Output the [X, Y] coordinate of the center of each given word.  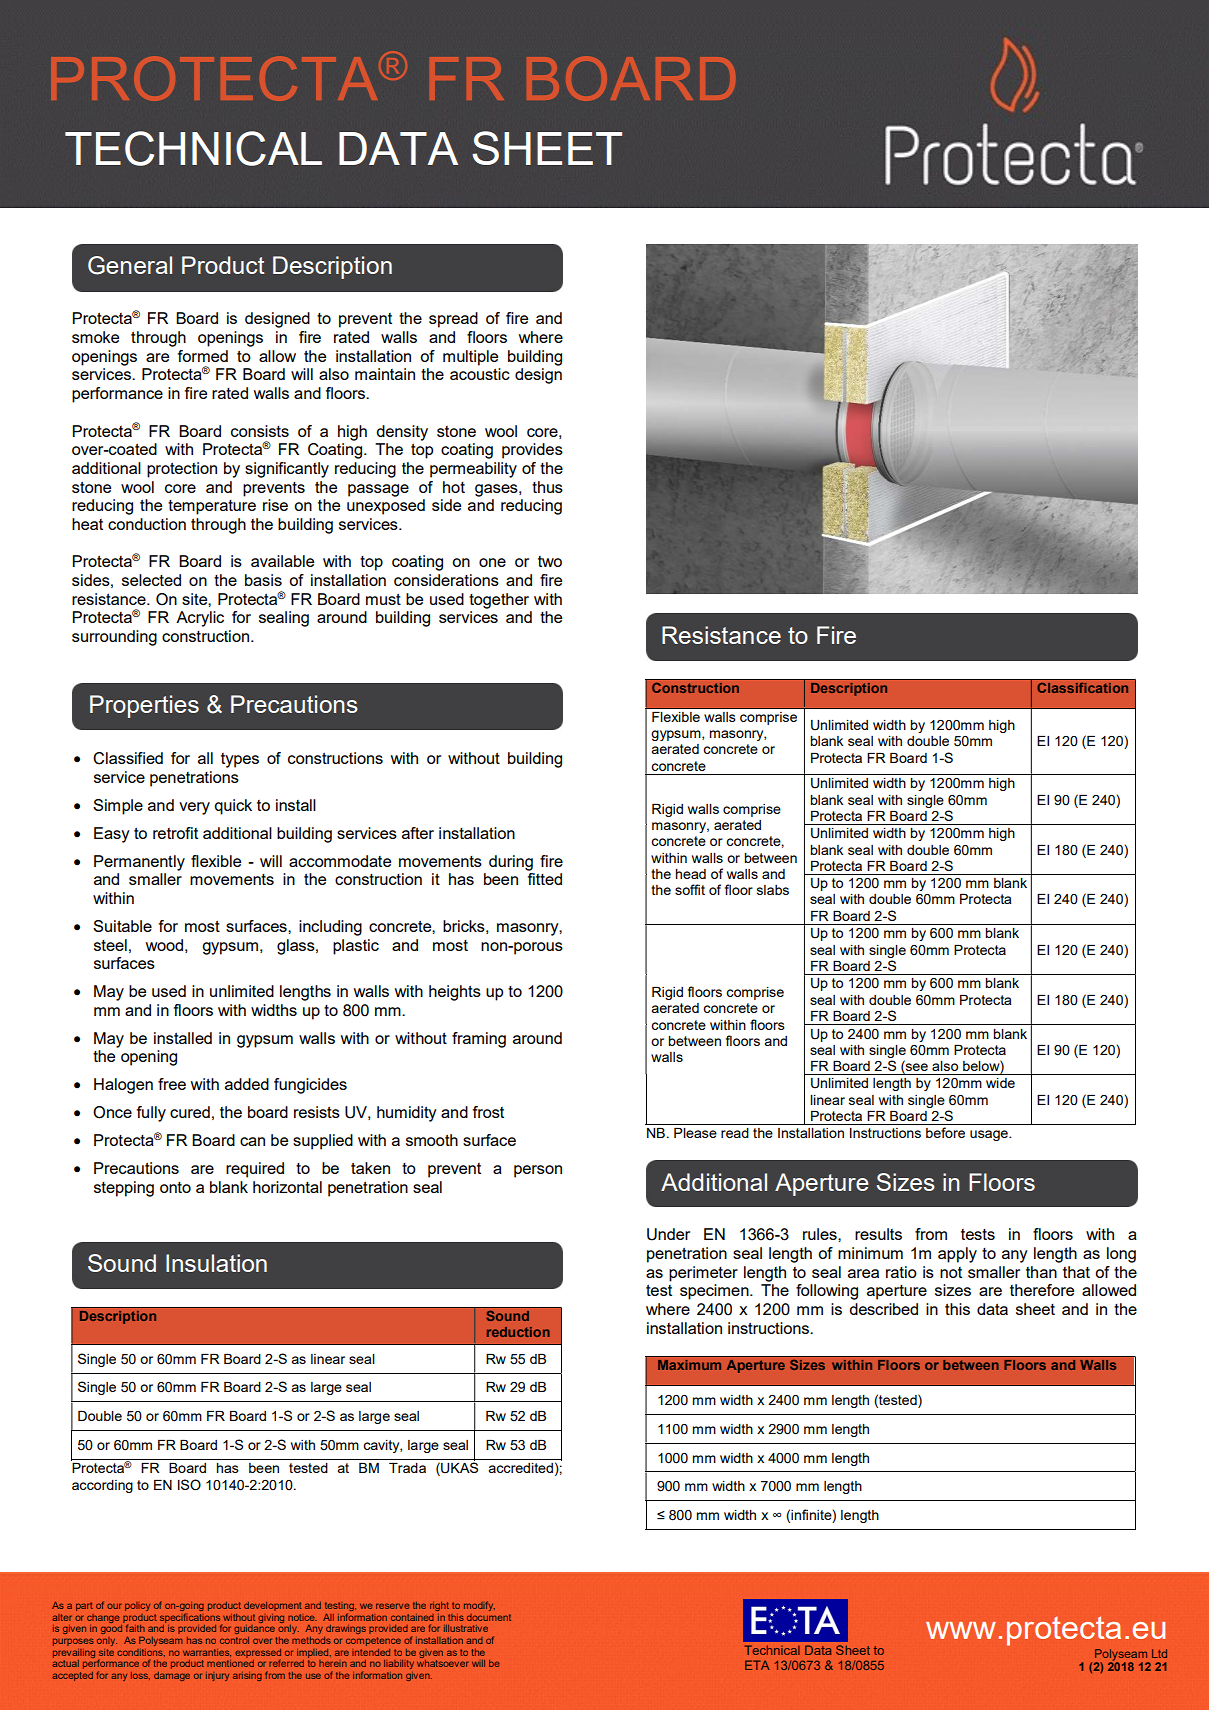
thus [547, 487]
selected [151, 580]
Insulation [216, 1263]
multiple [470, 358]
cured [190, 1112]
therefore [1042, 1290]
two [550, 561]
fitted [545, 879]
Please [695, 1133]
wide [1000, 1083]
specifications [191, 1619]
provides [532, 451]
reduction [518, 1332]
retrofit [175, 833]
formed [203, 356]
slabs [773, 890]
